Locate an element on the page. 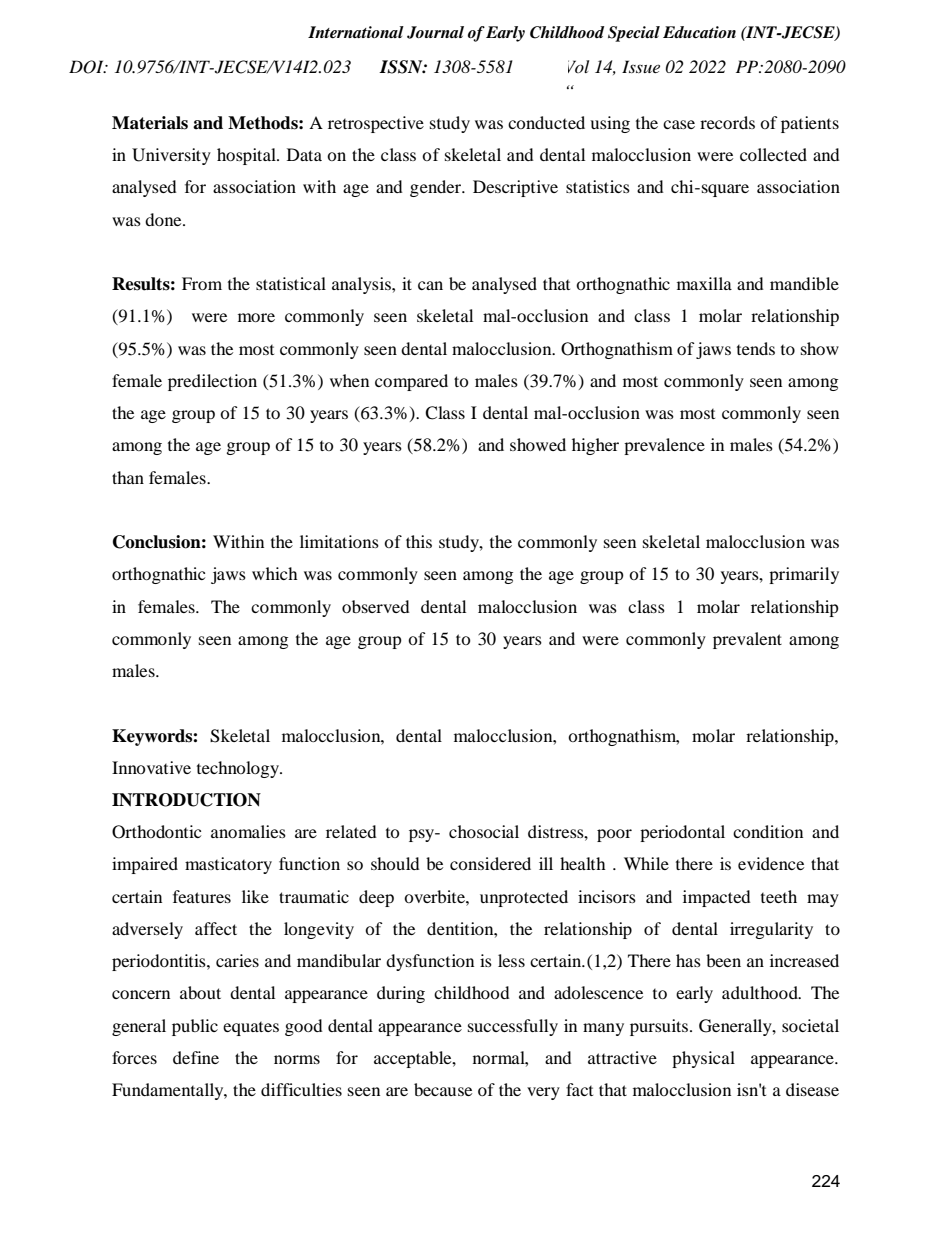  condition is located at coordinates (768, 831).
